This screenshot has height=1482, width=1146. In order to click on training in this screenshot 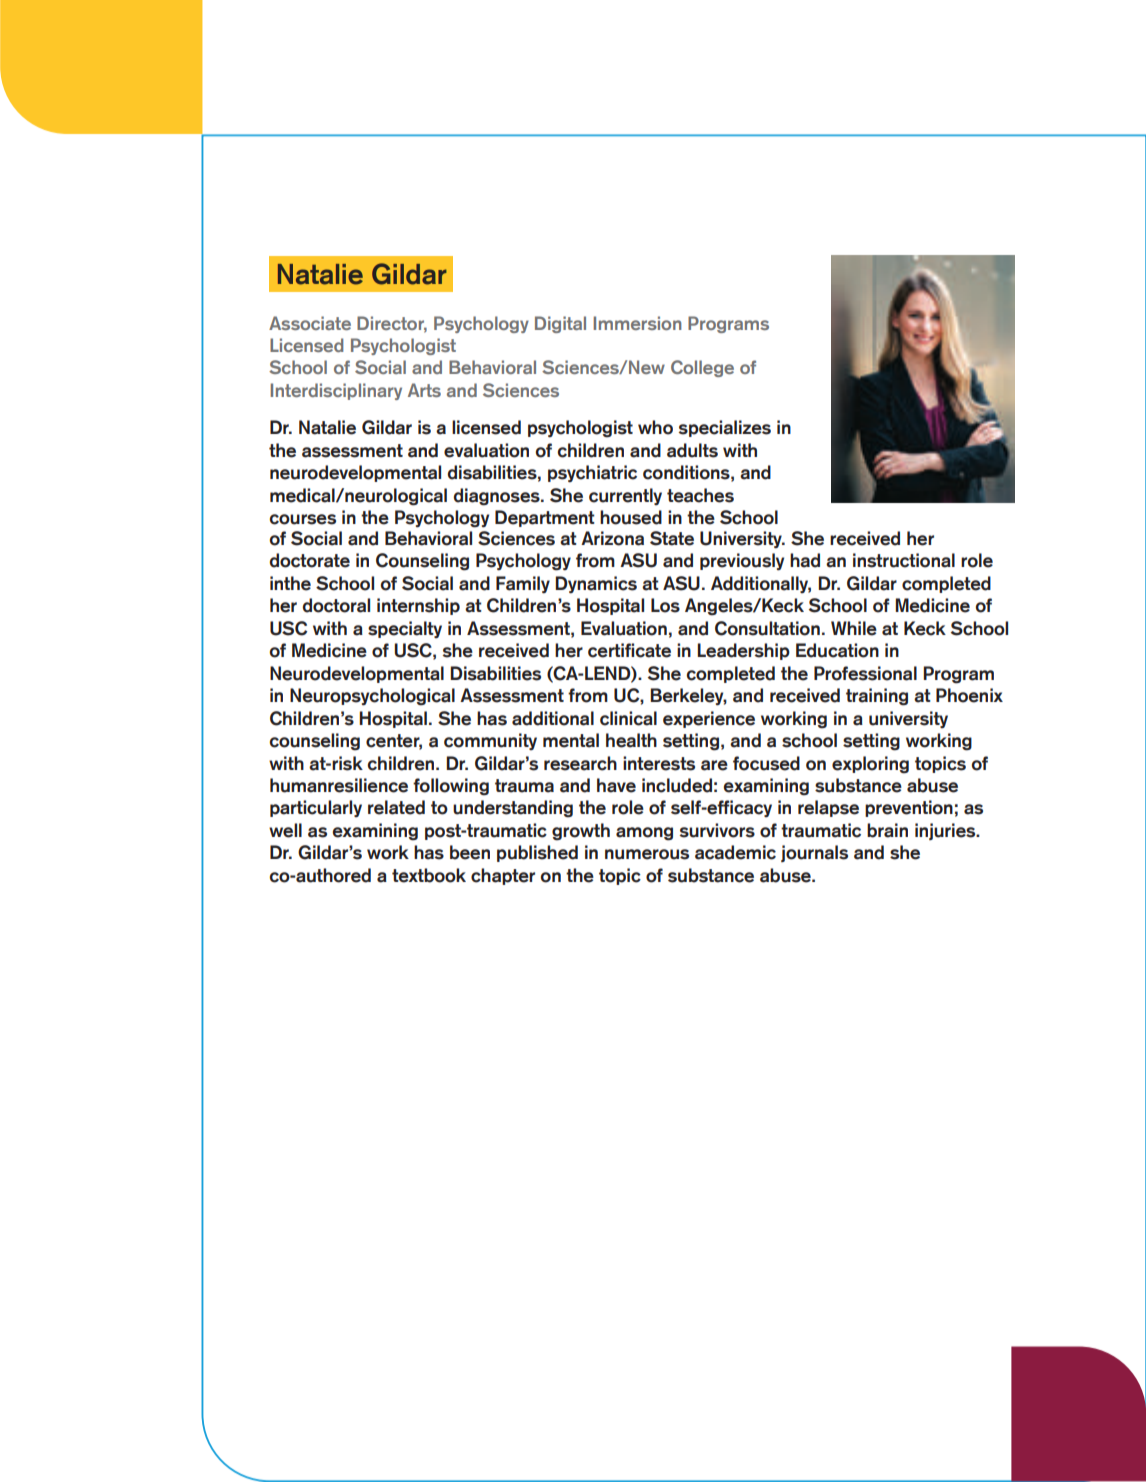, I will do `click(877, 697)`.
